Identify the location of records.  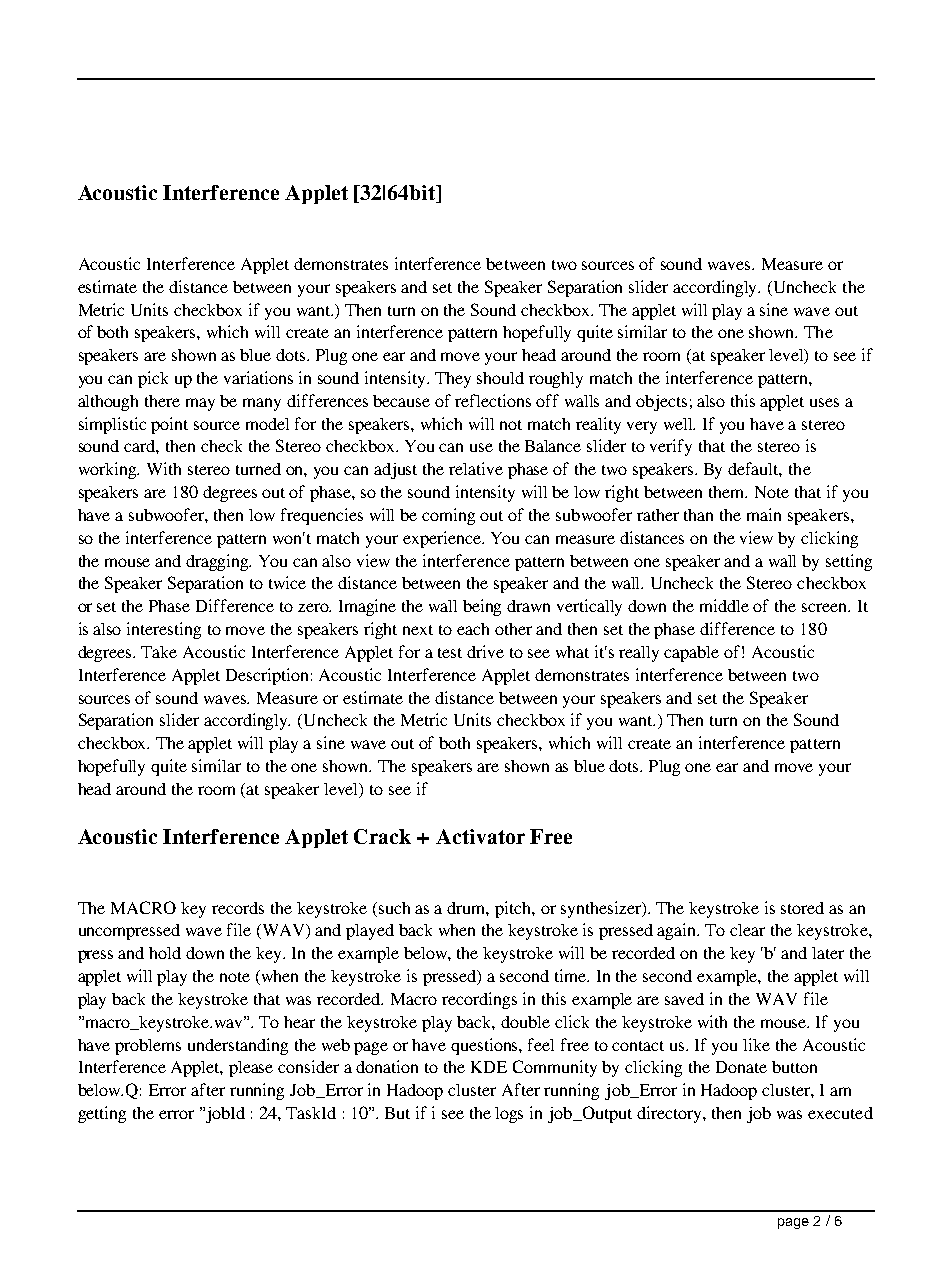
(238, 908).
